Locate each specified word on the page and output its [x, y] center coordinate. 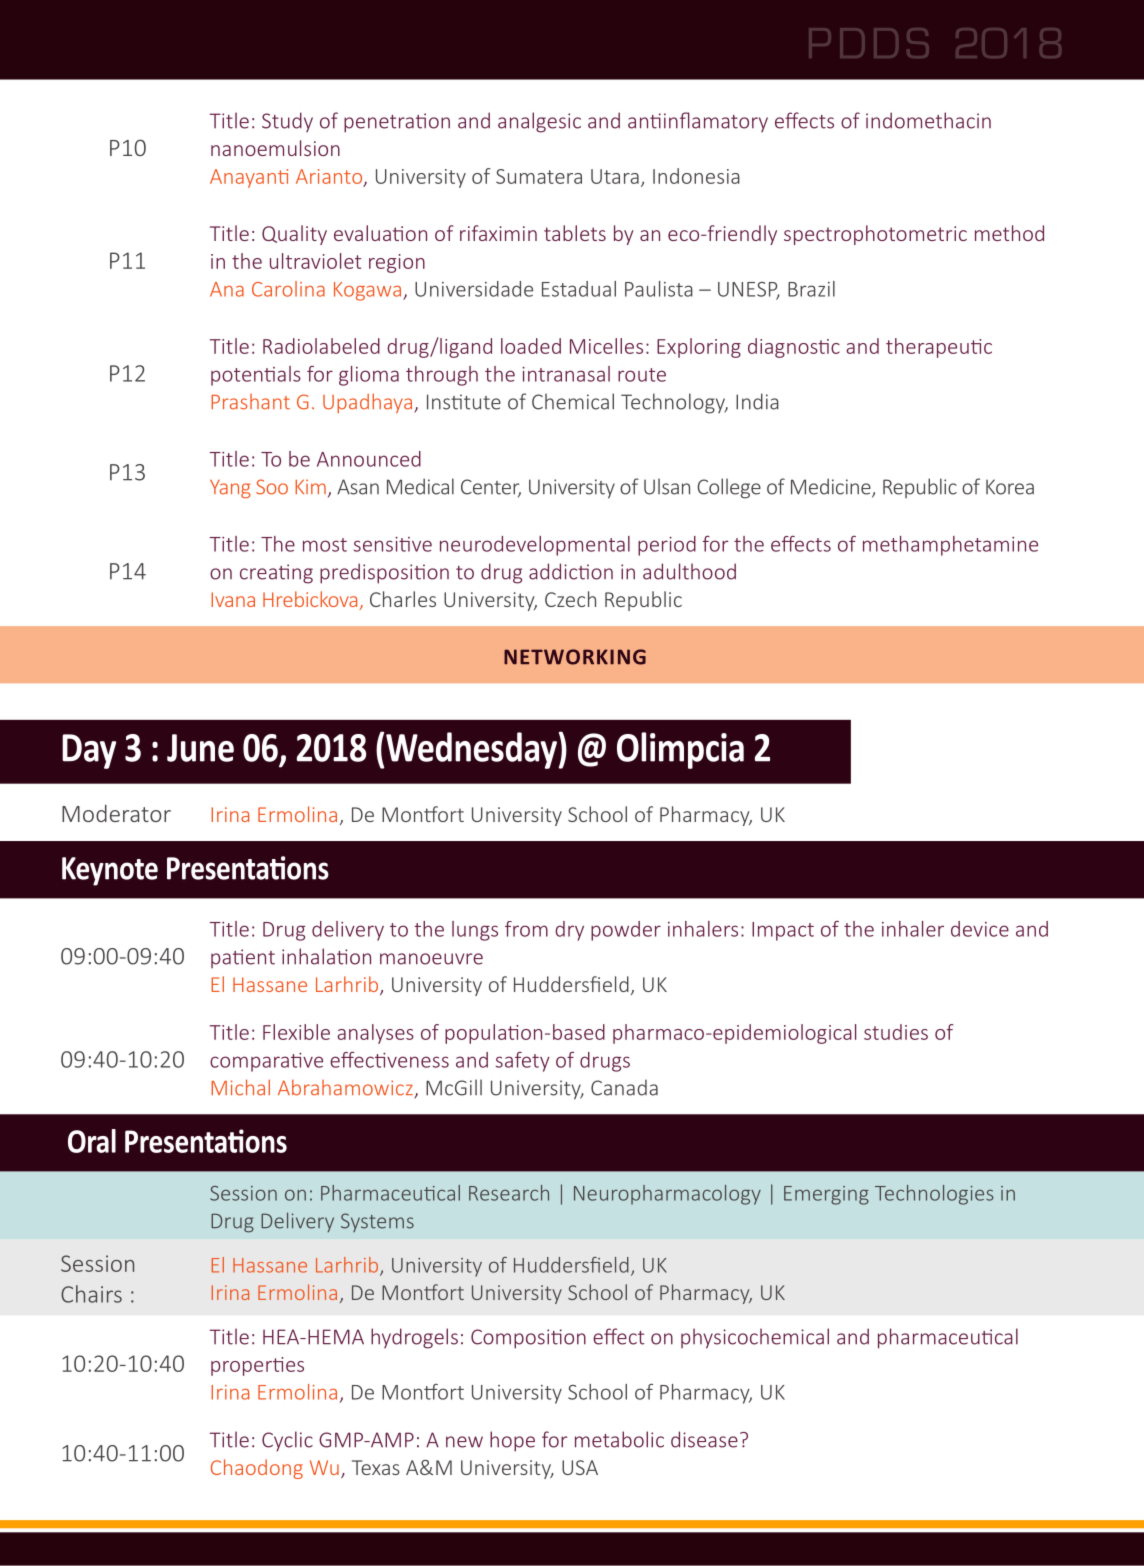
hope [512, 1441]
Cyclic [287, 1441]
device [980, 929]
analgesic [539, 122]
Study [287, 122]
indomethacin [928, 120]
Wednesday [472, 750]
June [200, 748]
